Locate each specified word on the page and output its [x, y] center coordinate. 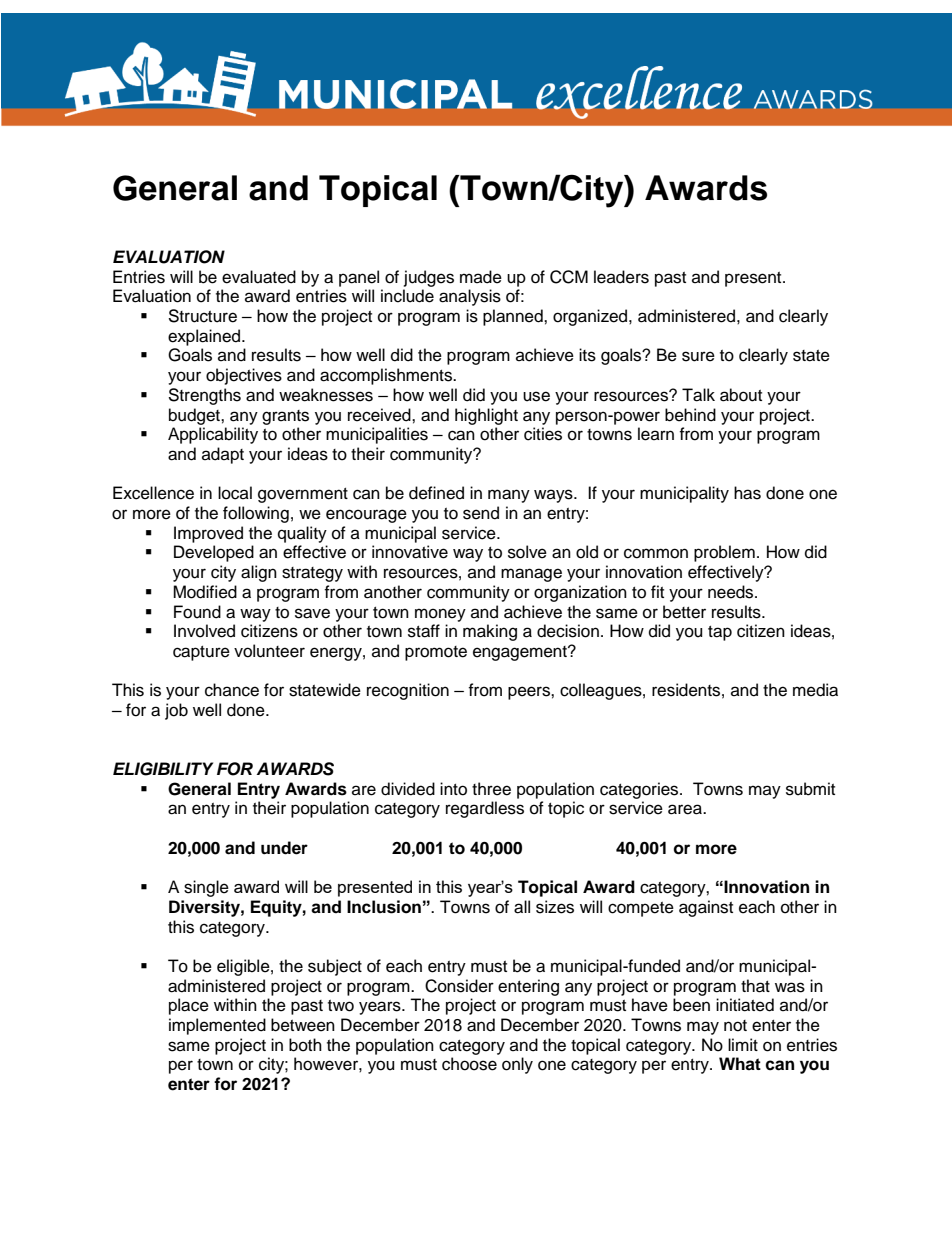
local [235, 493]
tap [720, 633]
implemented [217, 1026]
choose [469, 1064]
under [284, 848]
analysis [470, 297]
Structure [202, 316]
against [706, 908]
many [509, 496]
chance [232, 690]
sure [698, 356]
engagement [521, 653]
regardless [485, 809]
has [747, 493]
